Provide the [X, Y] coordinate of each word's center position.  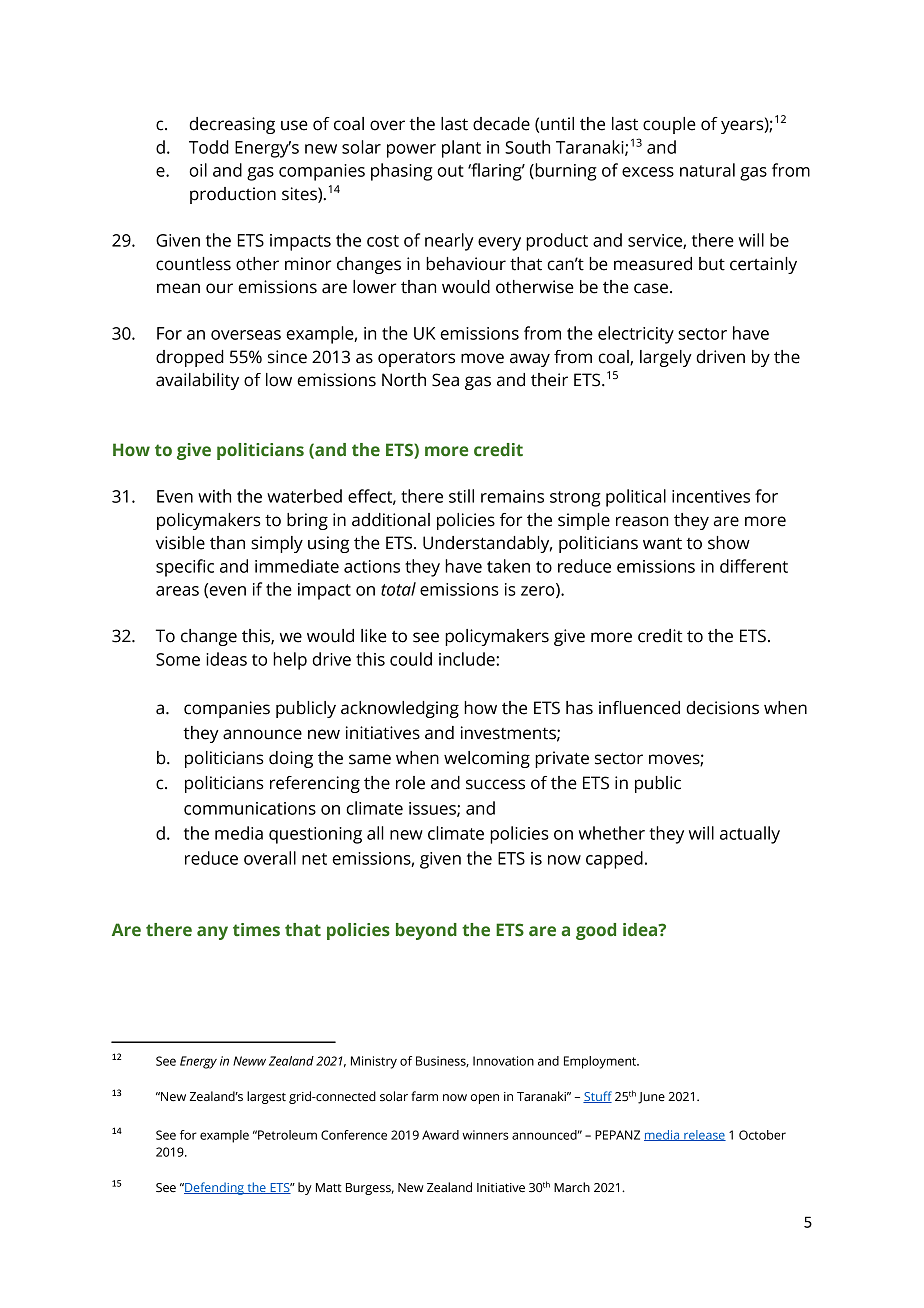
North [404, 380]
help [290, 661]
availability [197, 381]
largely [666, 358]
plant [461, 149]
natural [707, 170]
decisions [722, 708]
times [256, 929]
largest [266, 1097]
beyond [426, 931]
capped [614, 860]
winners [485, 1135]
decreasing [232, 125]
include [468, 659]
